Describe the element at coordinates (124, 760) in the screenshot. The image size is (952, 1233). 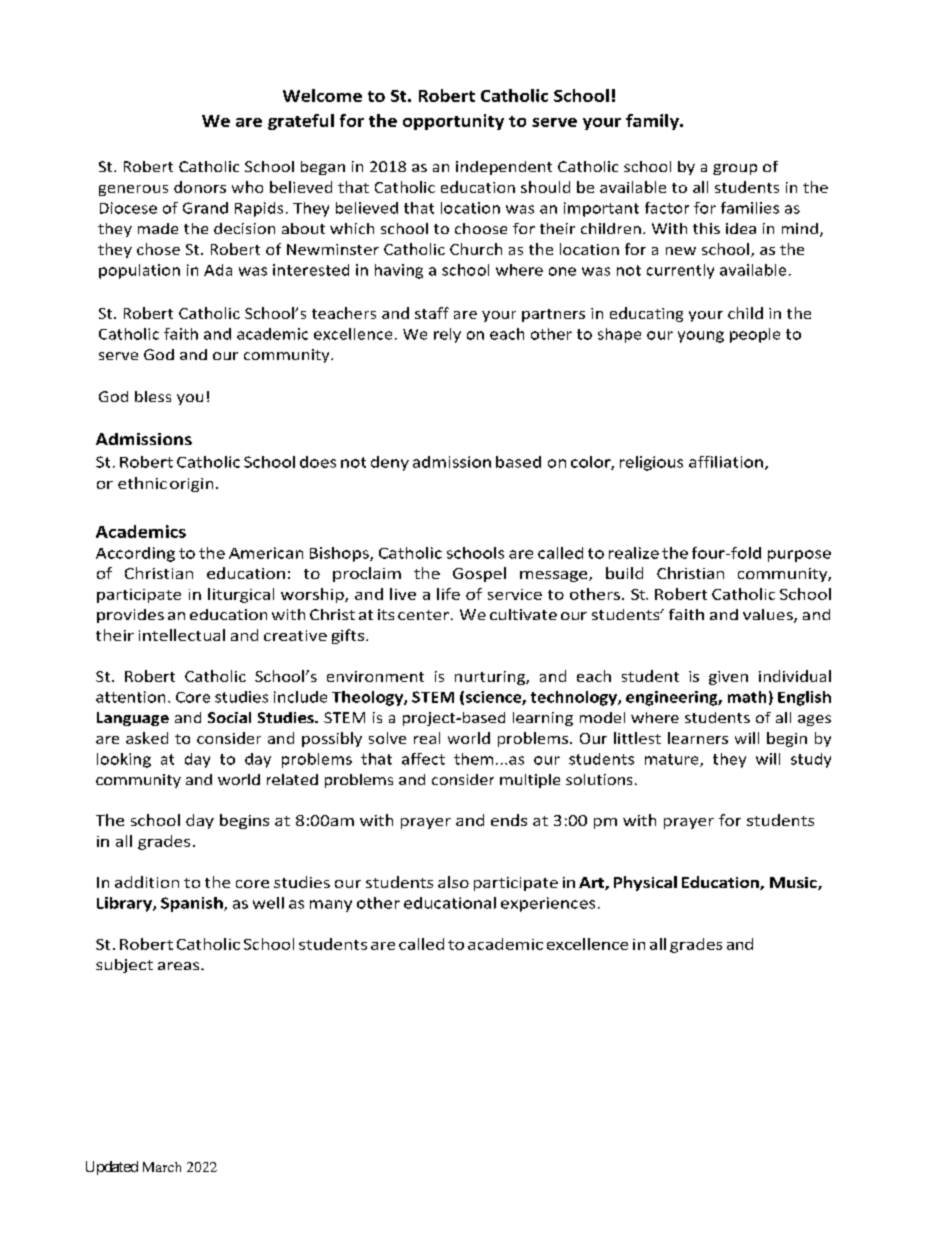
I see `looking` at that location.
